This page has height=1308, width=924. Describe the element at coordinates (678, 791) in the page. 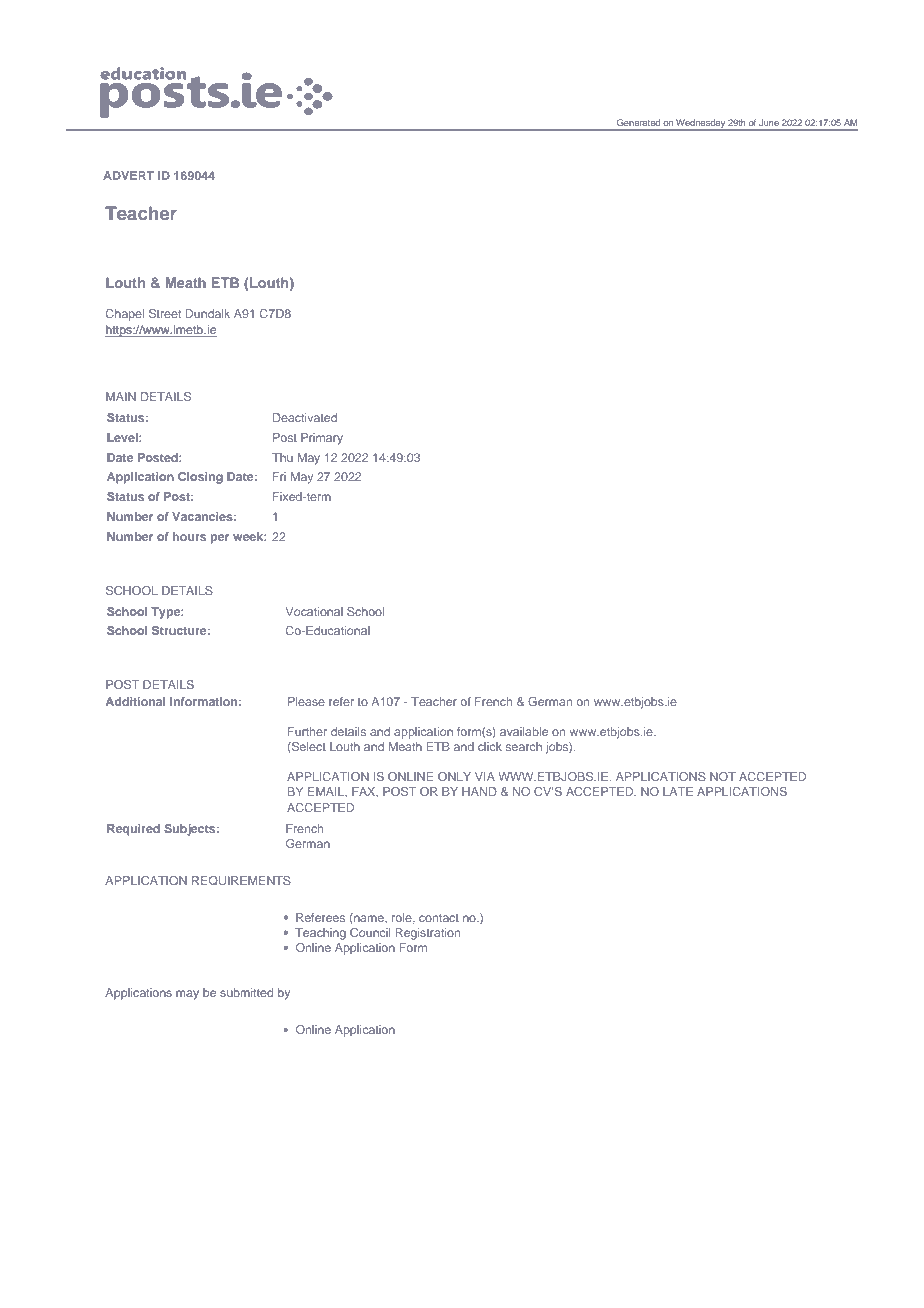

I see `LATE` at that location.
